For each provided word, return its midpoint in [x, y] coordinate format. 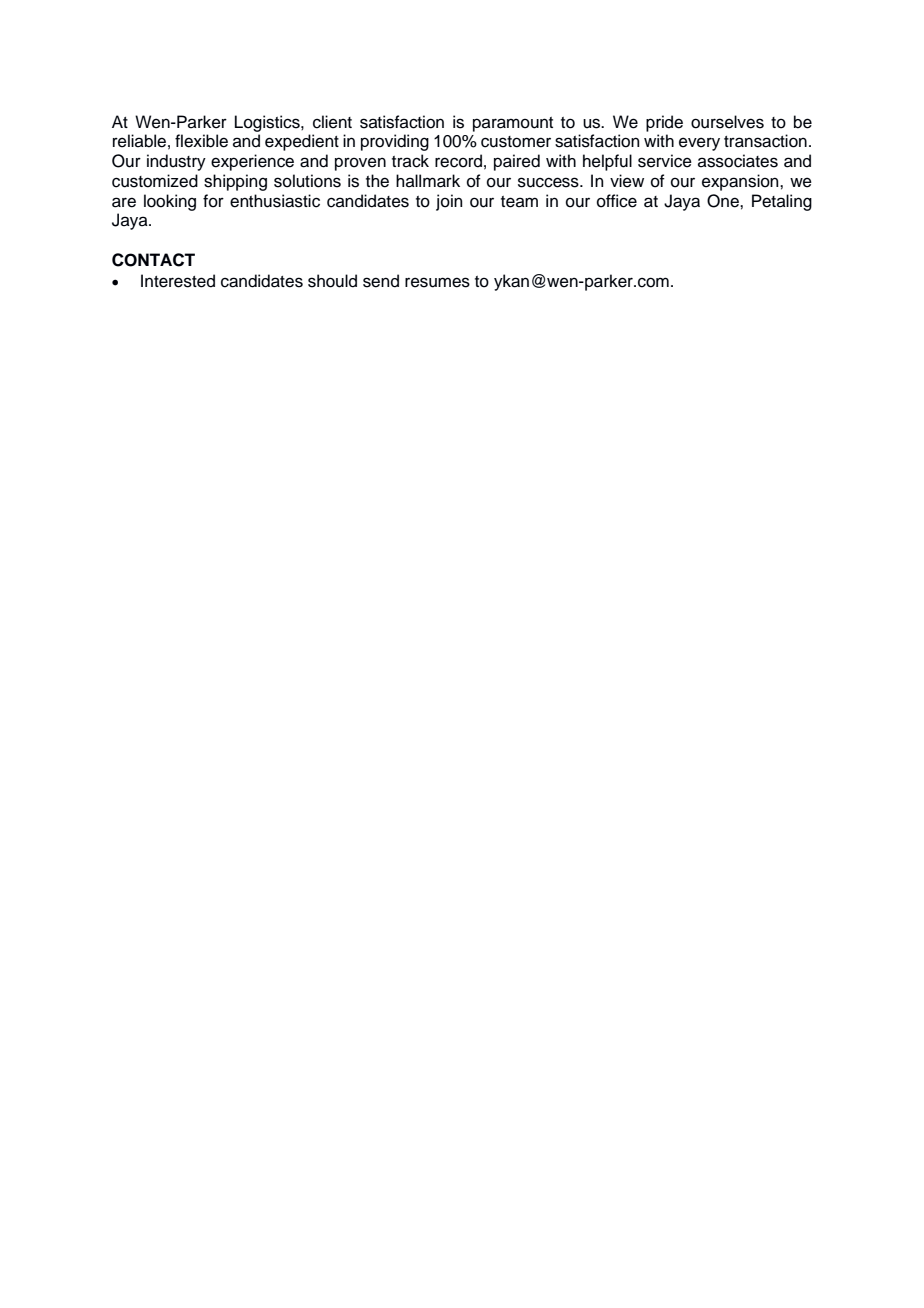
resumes [437, 282]
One [724, 201]
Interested [178, 281]
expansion [741, 182]
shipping [235, 182]
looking [170, 202]
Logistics [268, 123]
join [449, 202]
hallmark [428, 181]
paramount [513, 124]
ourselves [727, 122]
